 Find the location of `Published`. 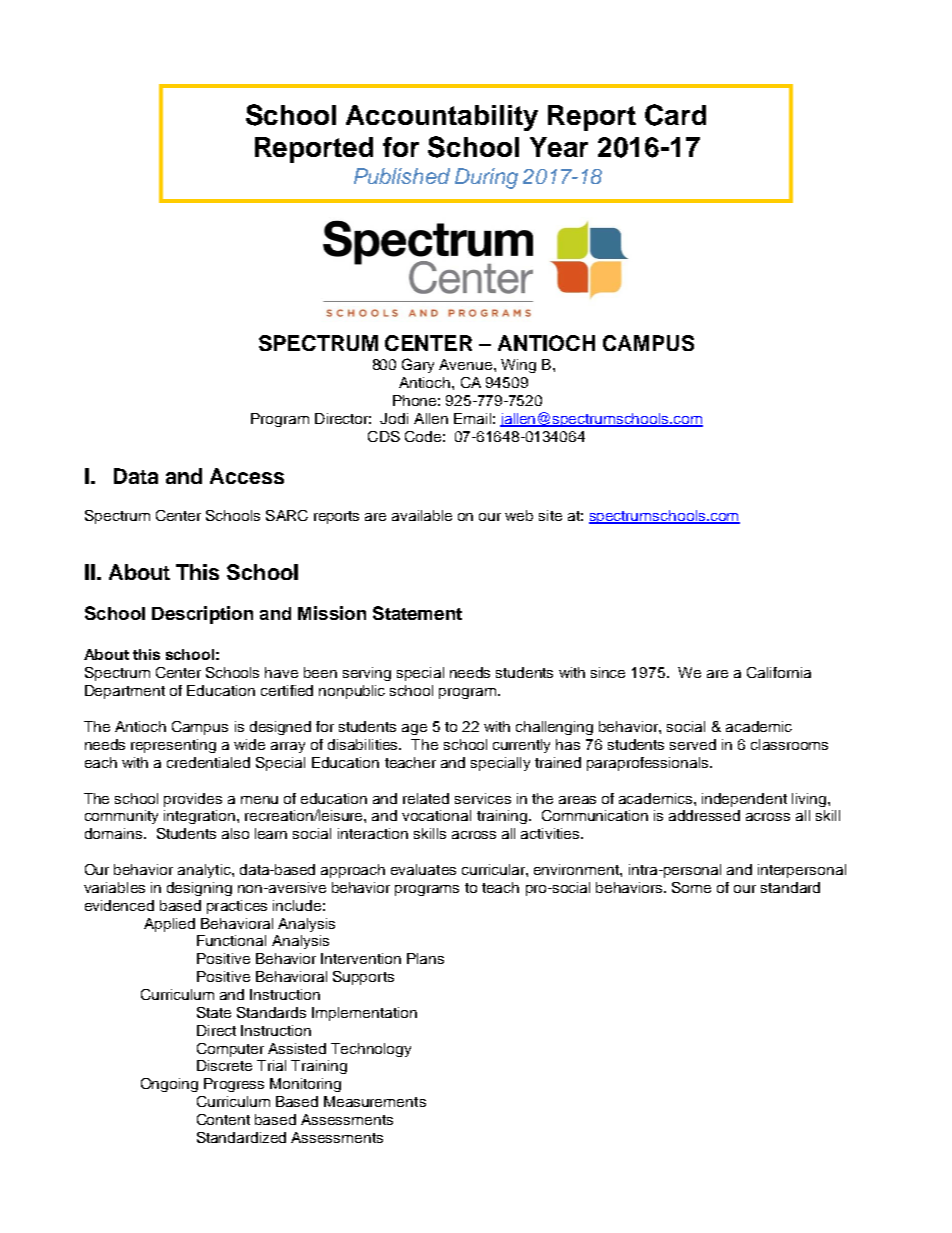

Published is located at coordinates (402, 176).
